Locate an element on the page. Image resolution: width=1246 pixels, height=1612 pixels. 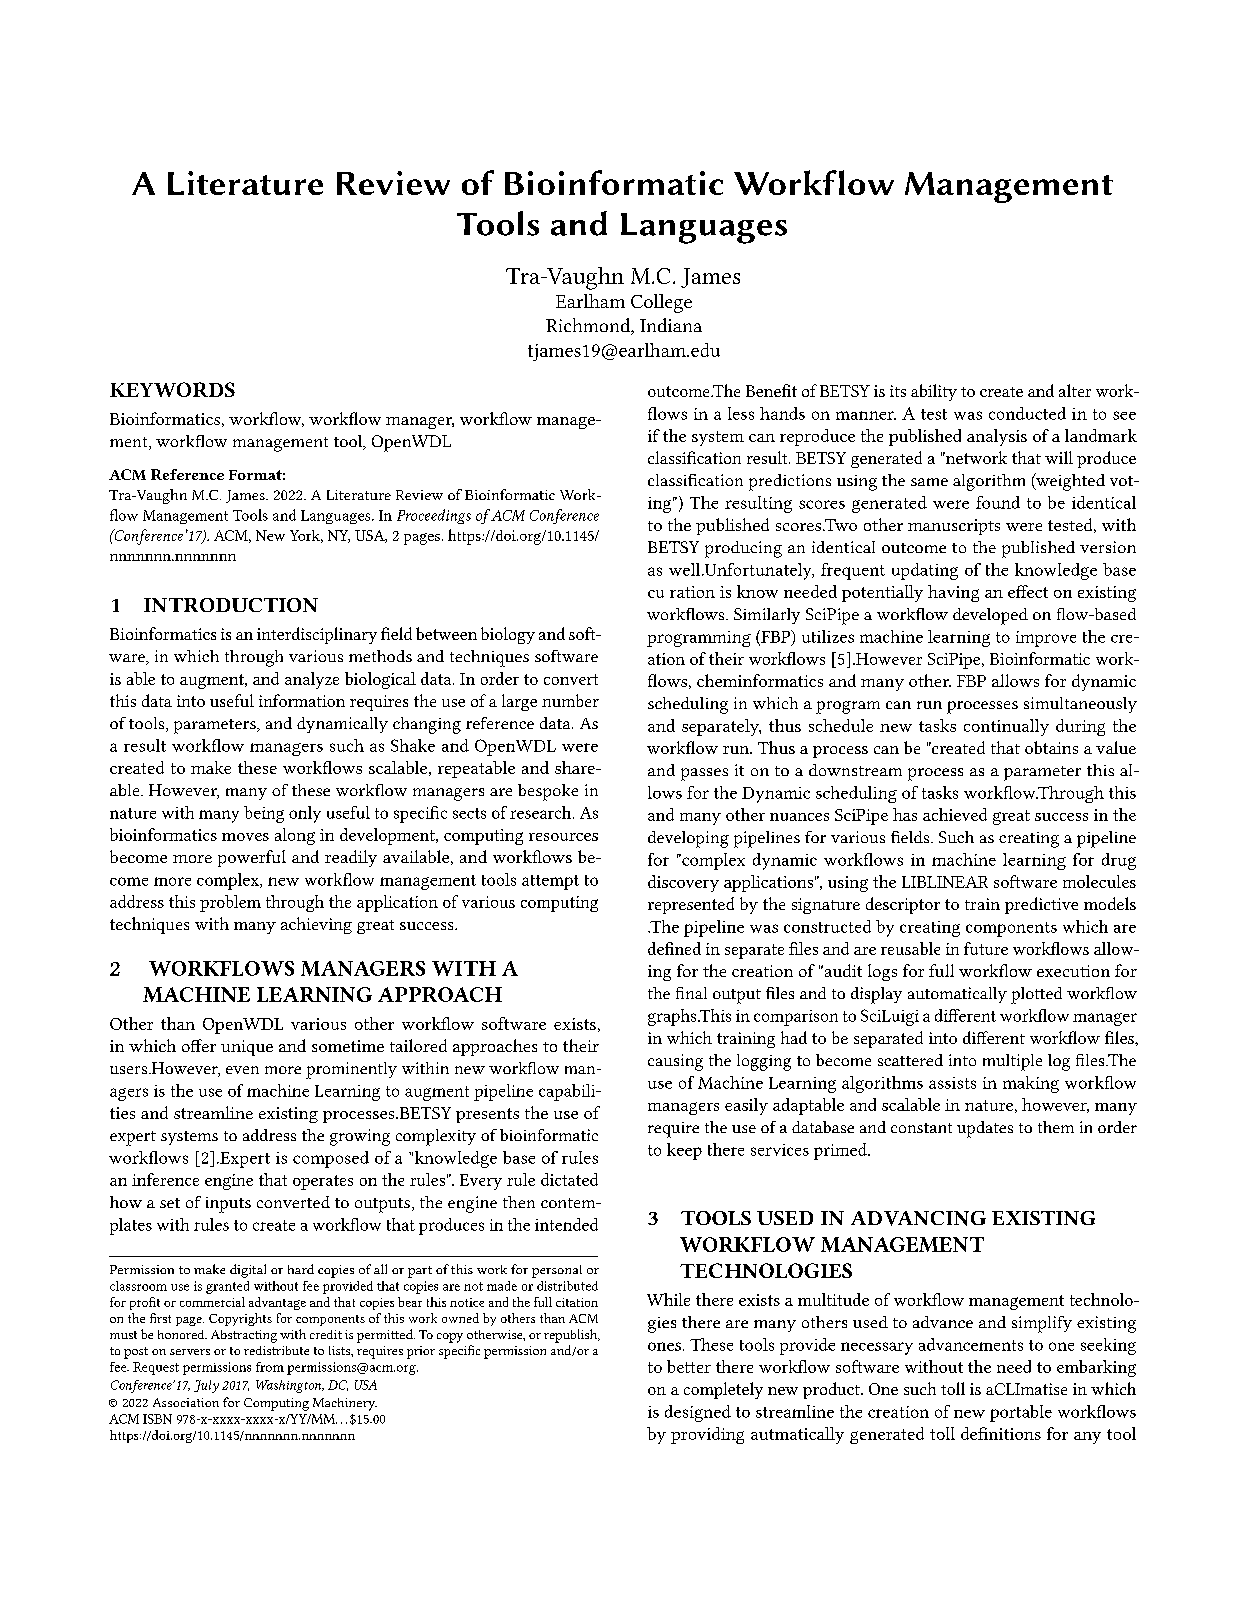
composed is located at coordinates (331, 1159).
